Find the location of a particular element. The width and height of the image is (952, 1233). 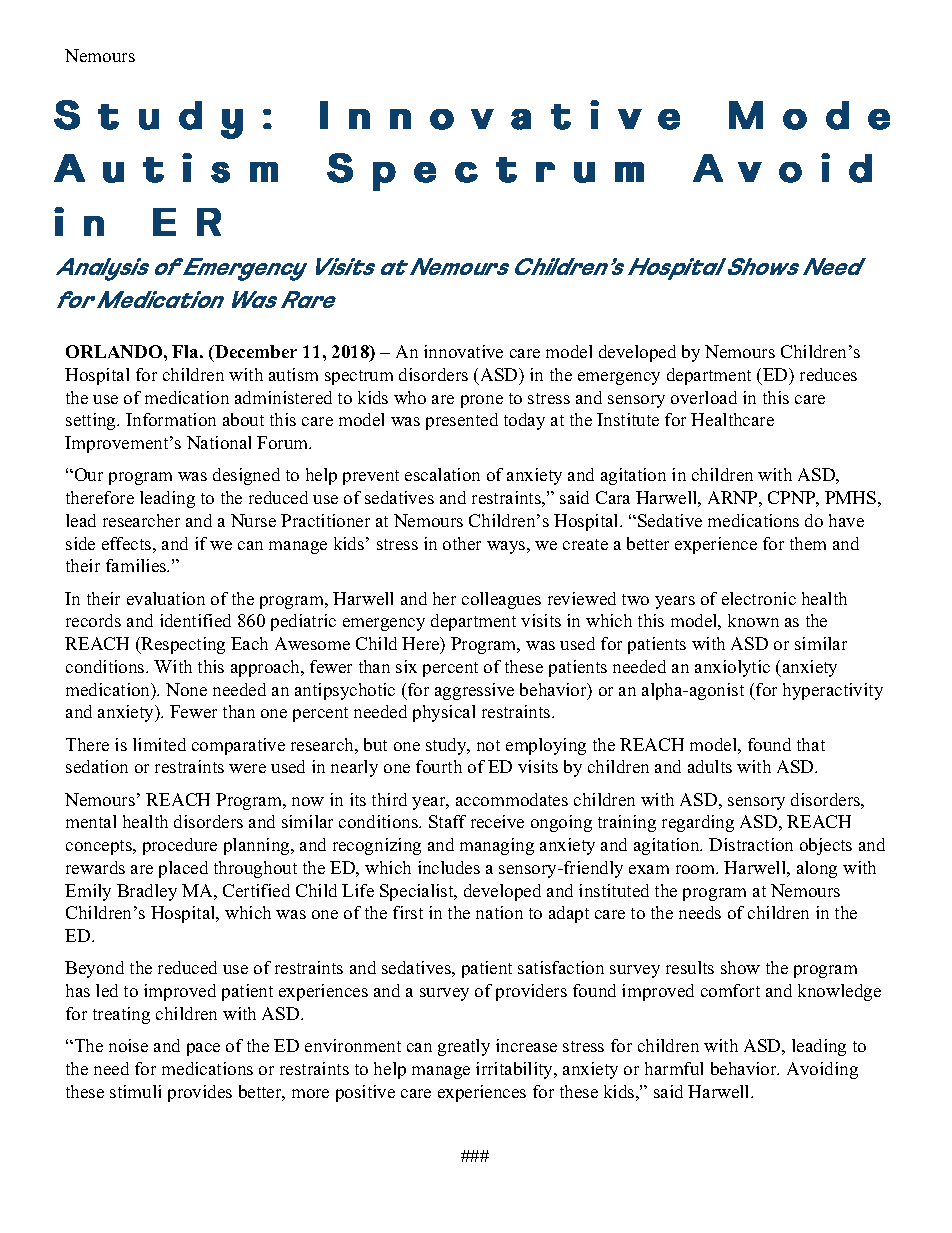

greatly is located at coordinates (464, 1047).
